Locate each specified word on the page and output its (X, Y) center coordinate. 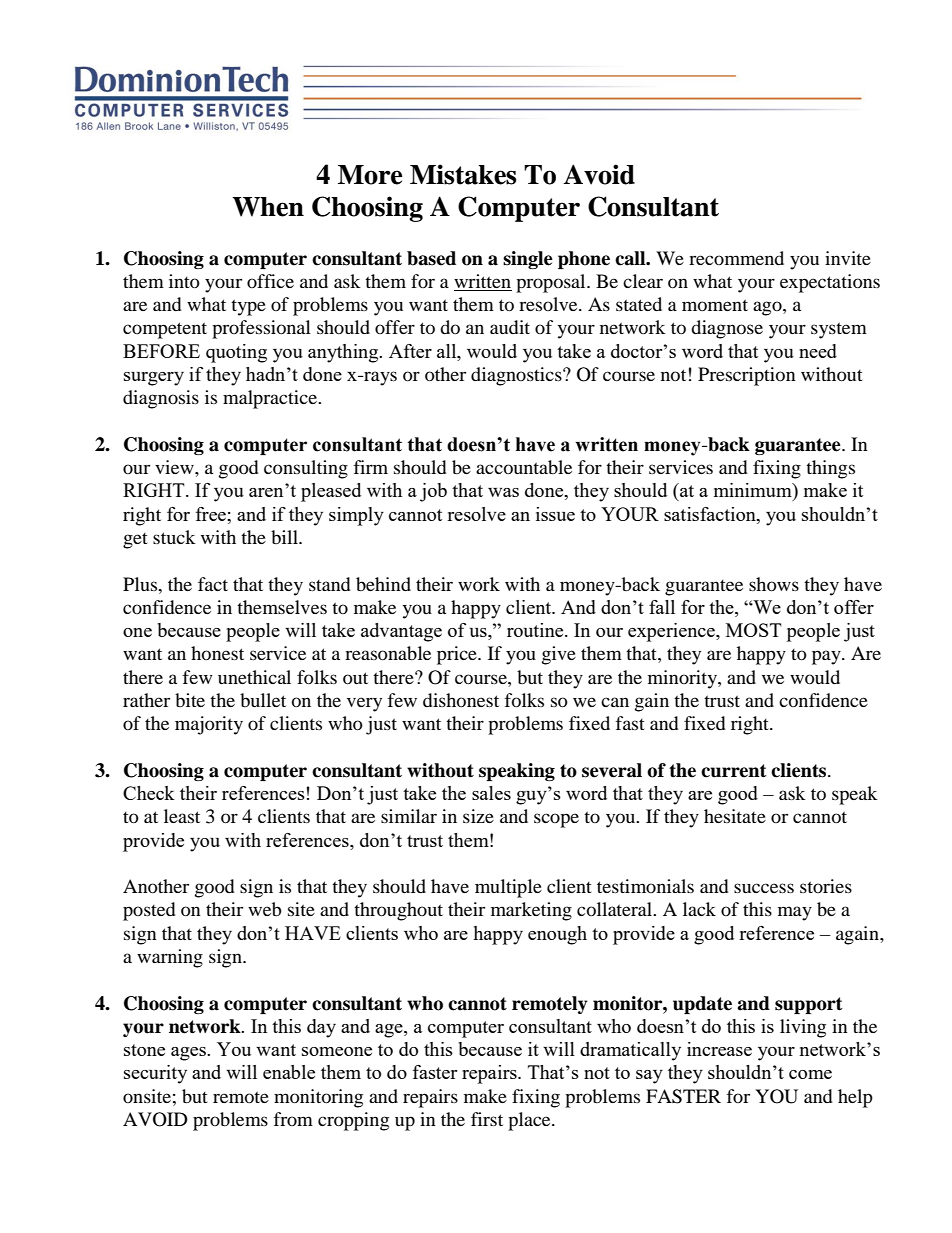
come (810, 1074)
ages (189, 1054)
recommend (736, 258)
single (528, 260)
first (487, 1119)
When (268, 207)
